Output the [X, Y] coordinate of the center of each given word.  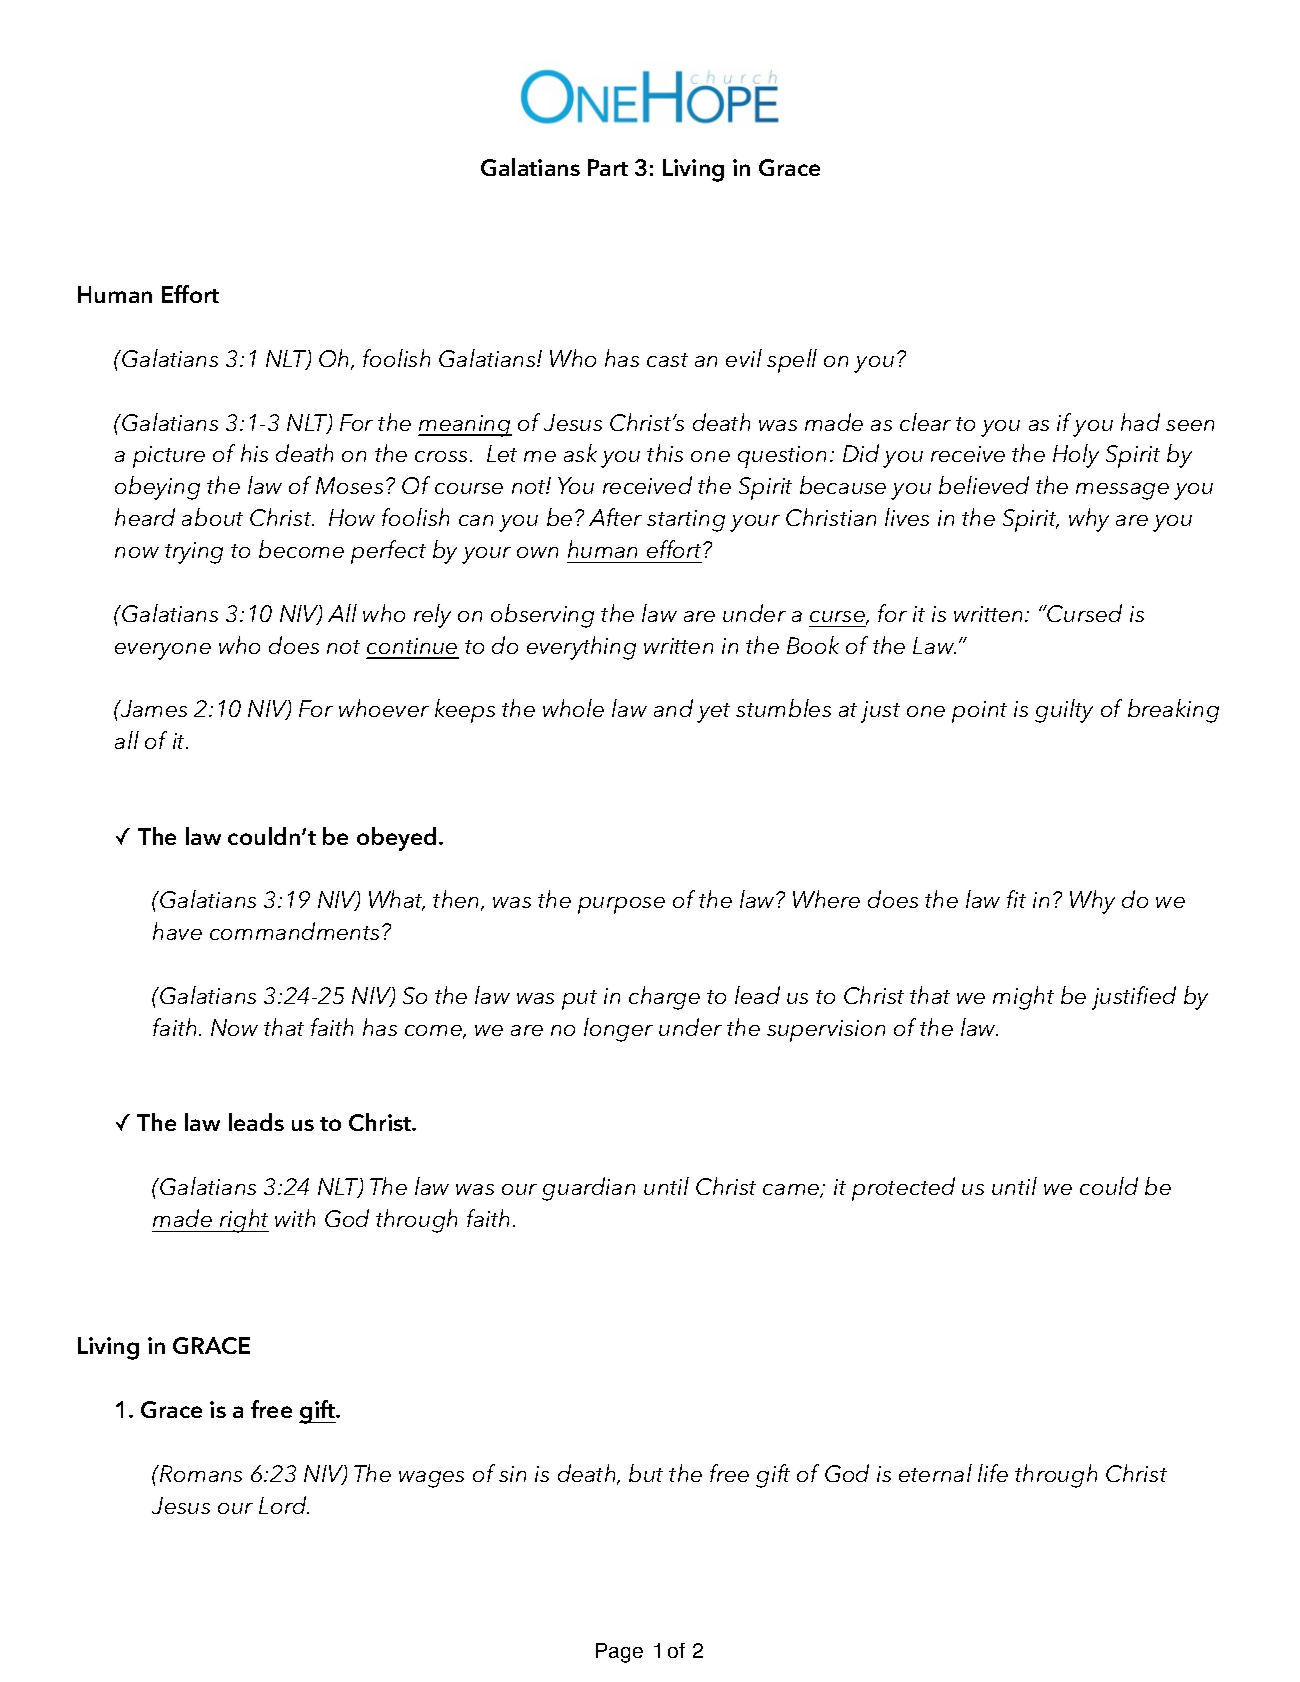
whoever [384, 708]
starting [686, 521]
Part [608, 167]
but [646, 1473]
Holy [1076, 456]
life [993, 1473]
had [1140, 422]
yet [713, 713]
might [1023, 998]
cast [667, 360]
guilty [1064, 711]
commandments [294, 931]
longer [618, 1030]
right [243, 1221]
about [212, 517]
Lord [284, 1505]
